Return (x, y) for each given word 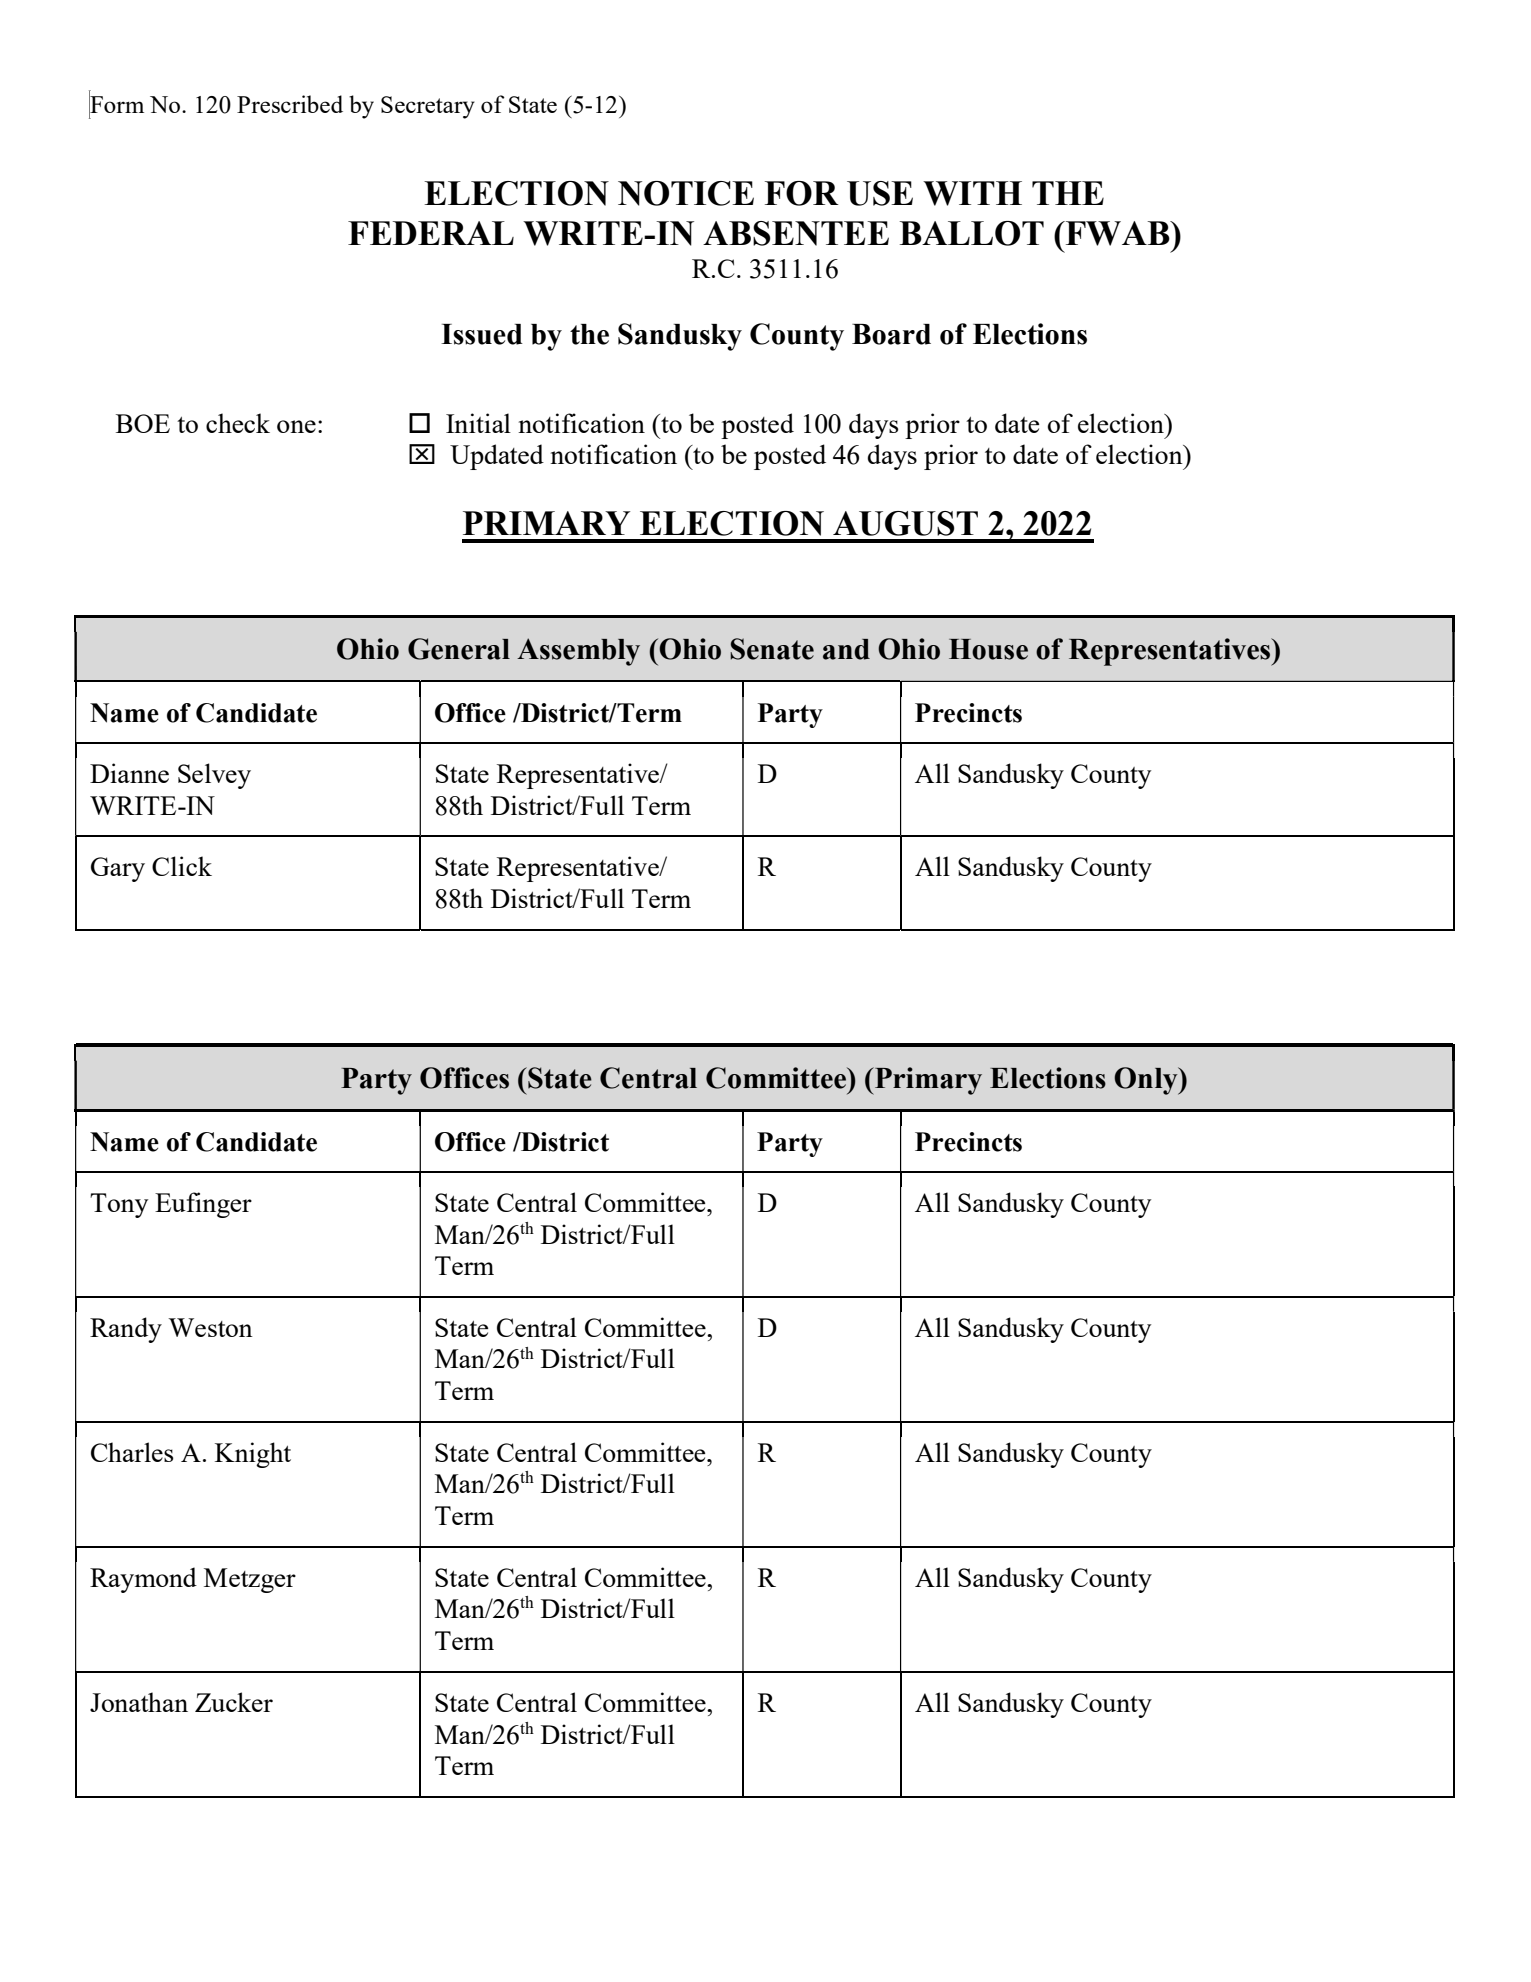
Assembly (578, 652)
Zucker (234, 1702)
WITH (972, 193)
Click (182, 866)
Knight (253, 1455)
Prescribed (290, 104)
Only (1147, 1081)
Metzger (250, 1580)
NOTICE (686, 193)
